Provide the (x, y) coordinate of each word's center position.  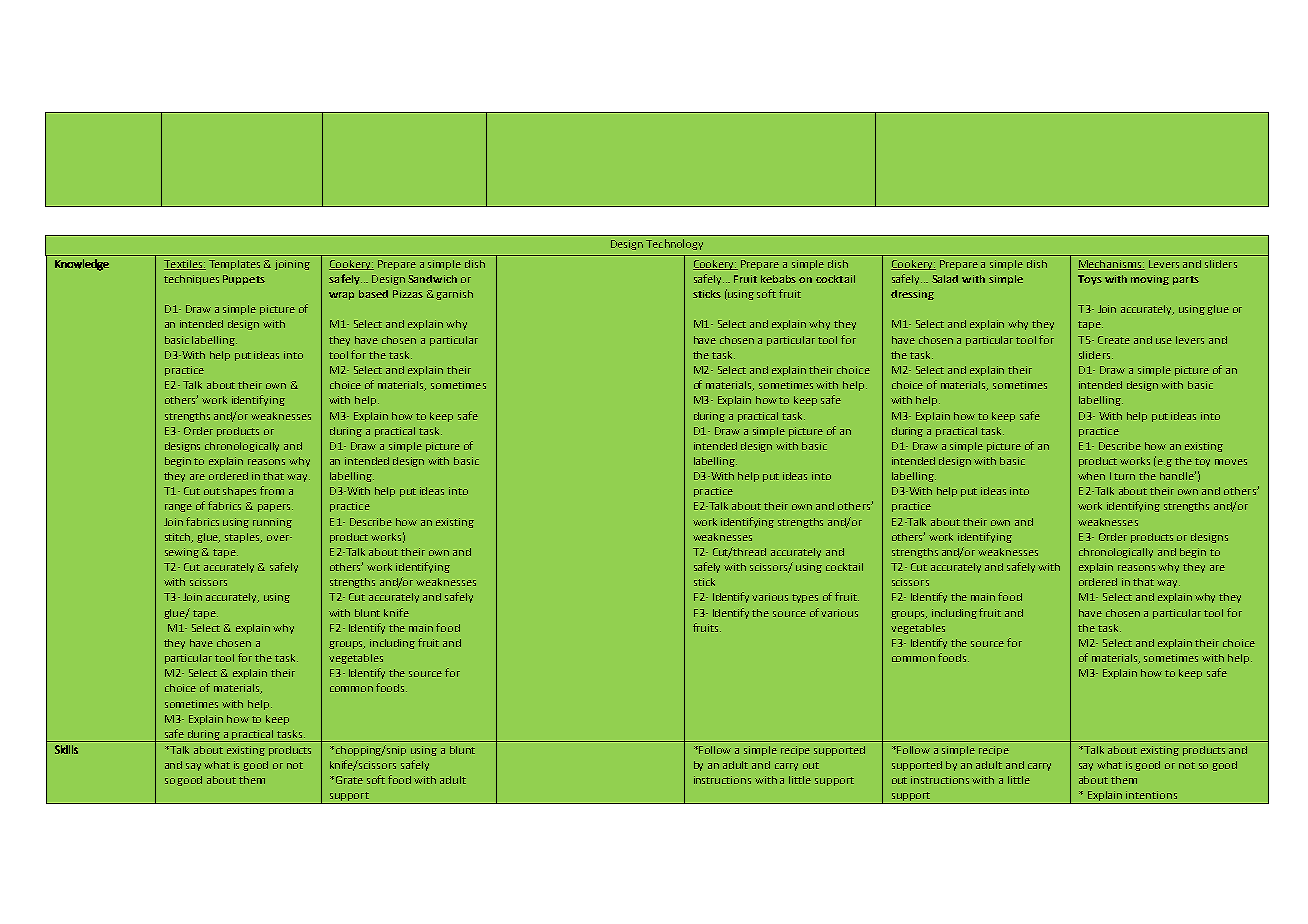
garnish (454, 295)
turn (1124, 476)
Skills (66, 749)
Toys (1090, 280)
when (1091, 476)
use (1164, 341)
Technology (674, 244)
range (178, 508)
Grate (349, 780)
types (805, 598)
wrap (341, 296)
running (272, 523)
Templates (234, 265)
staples (243, 538)
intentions (1151, 795)
